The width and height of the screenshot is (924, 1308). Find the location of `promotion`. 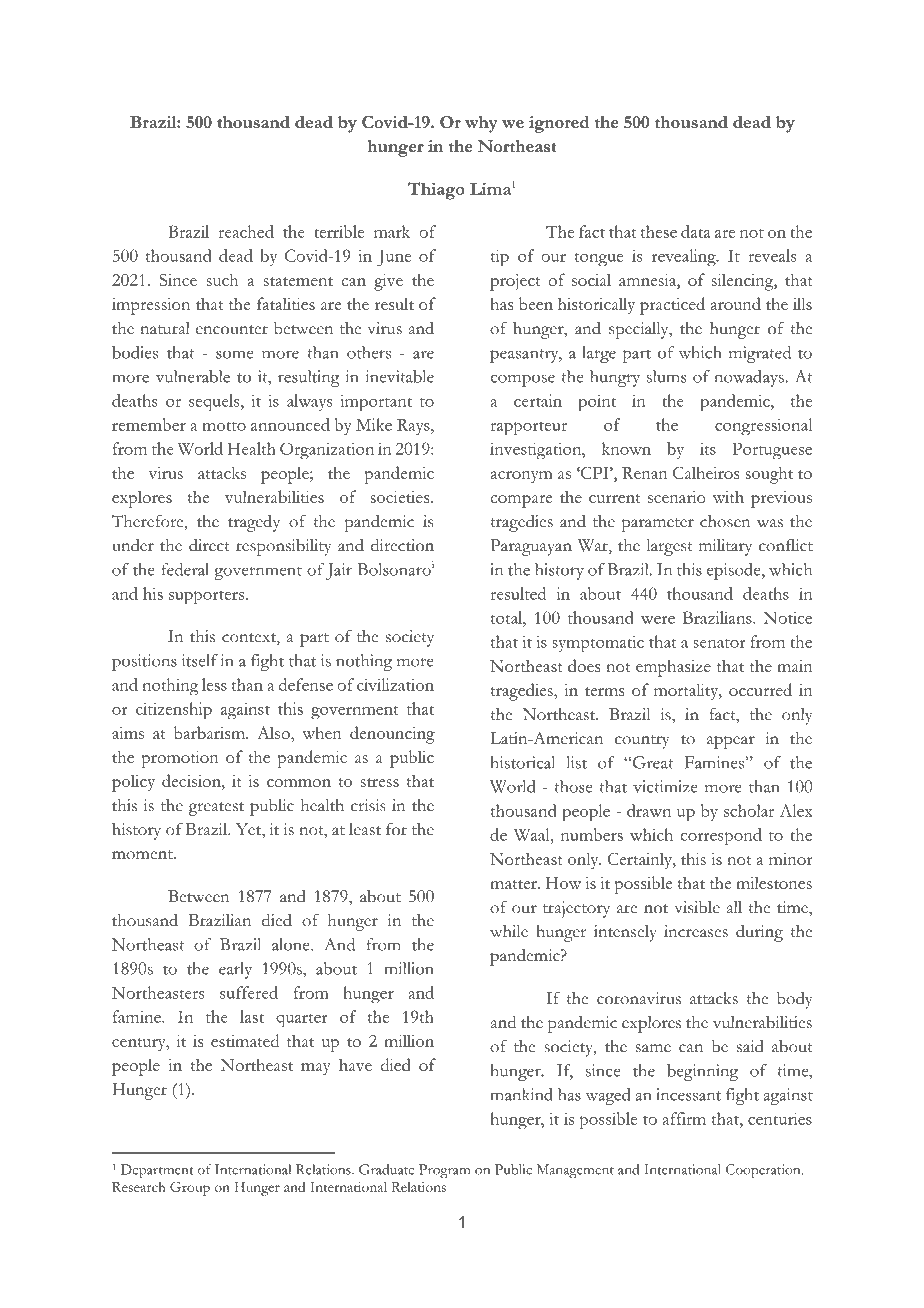

promotion is located at coordinates (180, 759).
